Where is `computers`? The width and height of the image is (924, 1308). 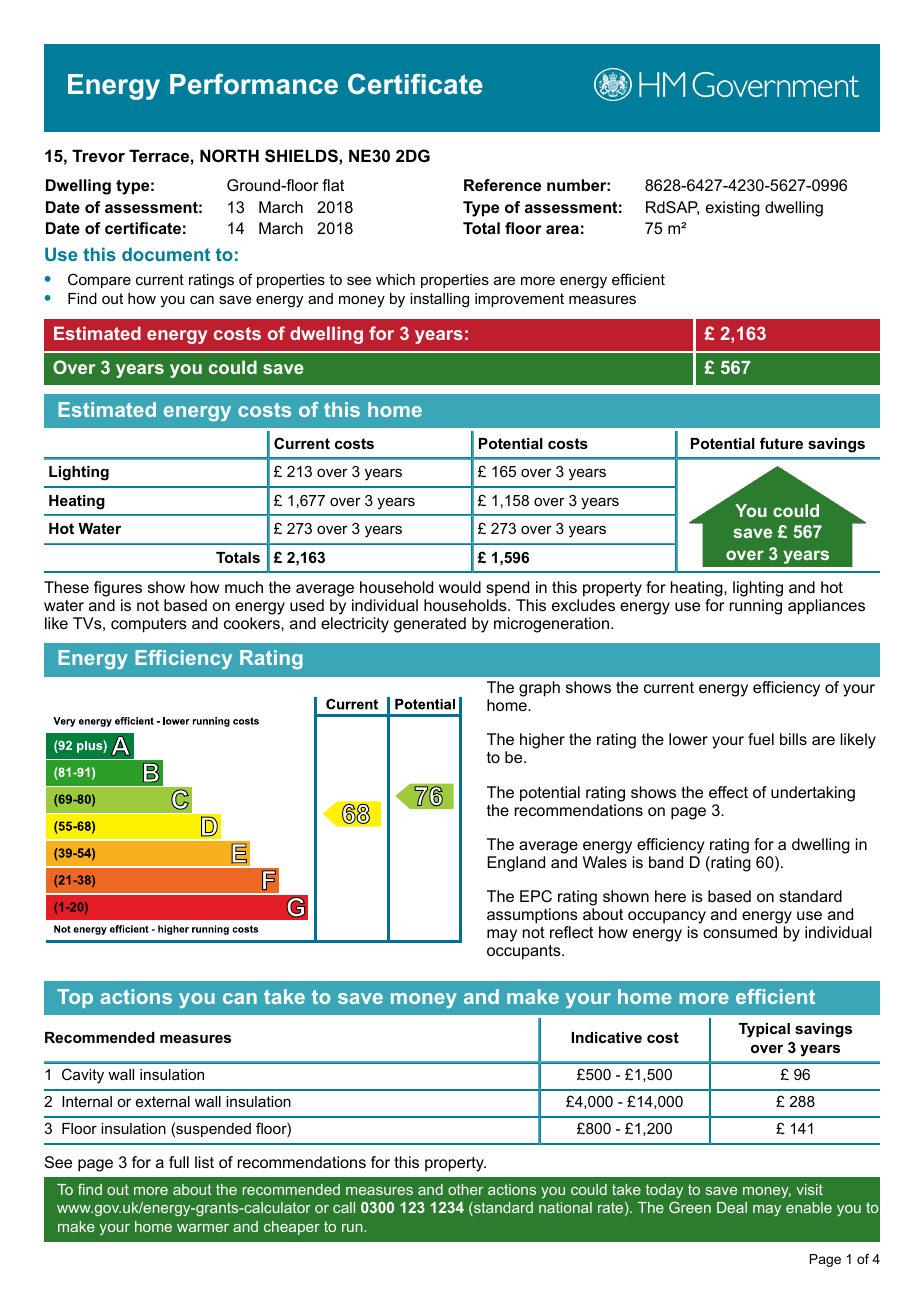 computers is located at coordinates (149, 625).
